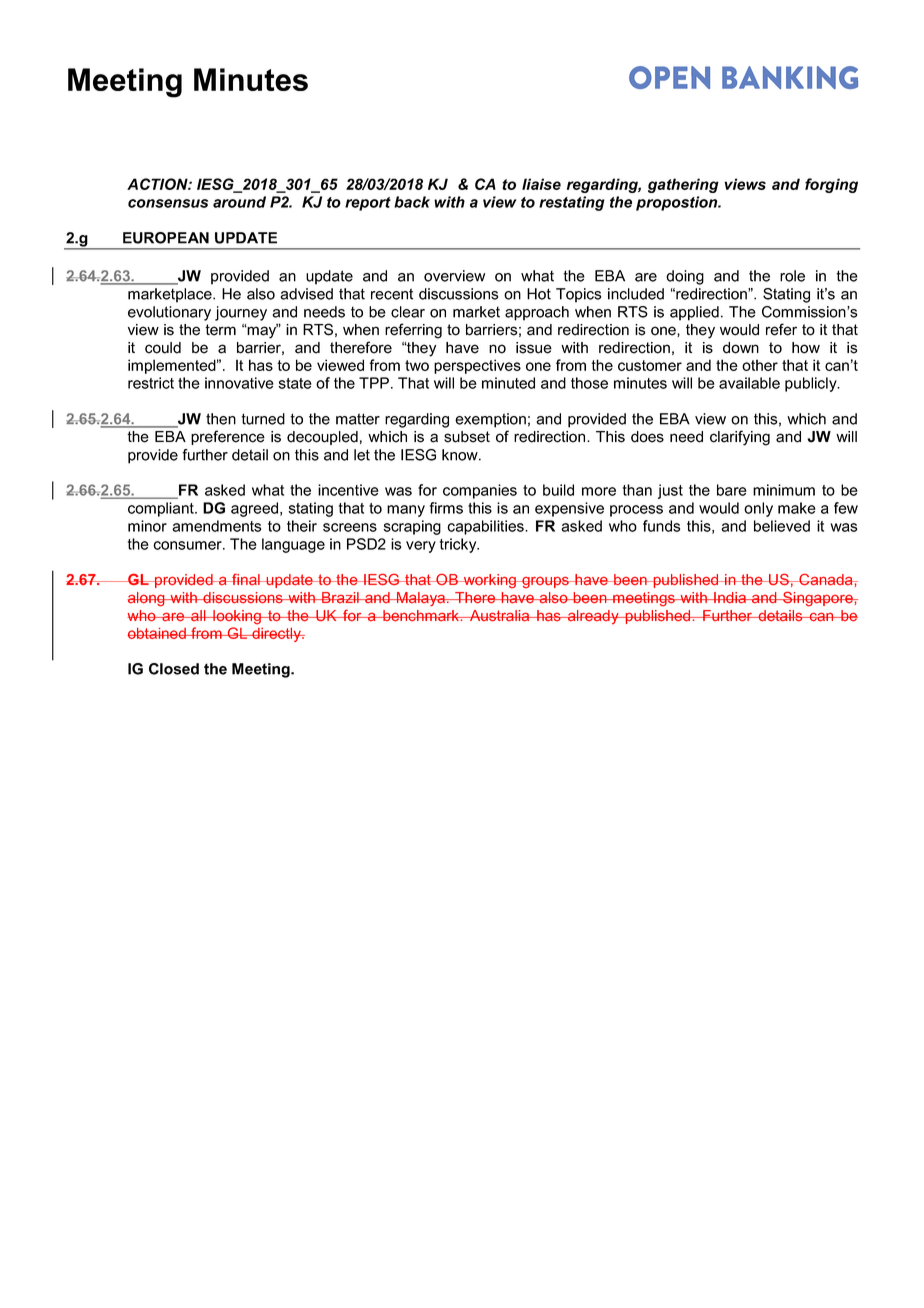 This screenshot has height=1308, width=924. Describe the element at coordinates (541, 184) in the screenshot. I see `liaise` at that location.
